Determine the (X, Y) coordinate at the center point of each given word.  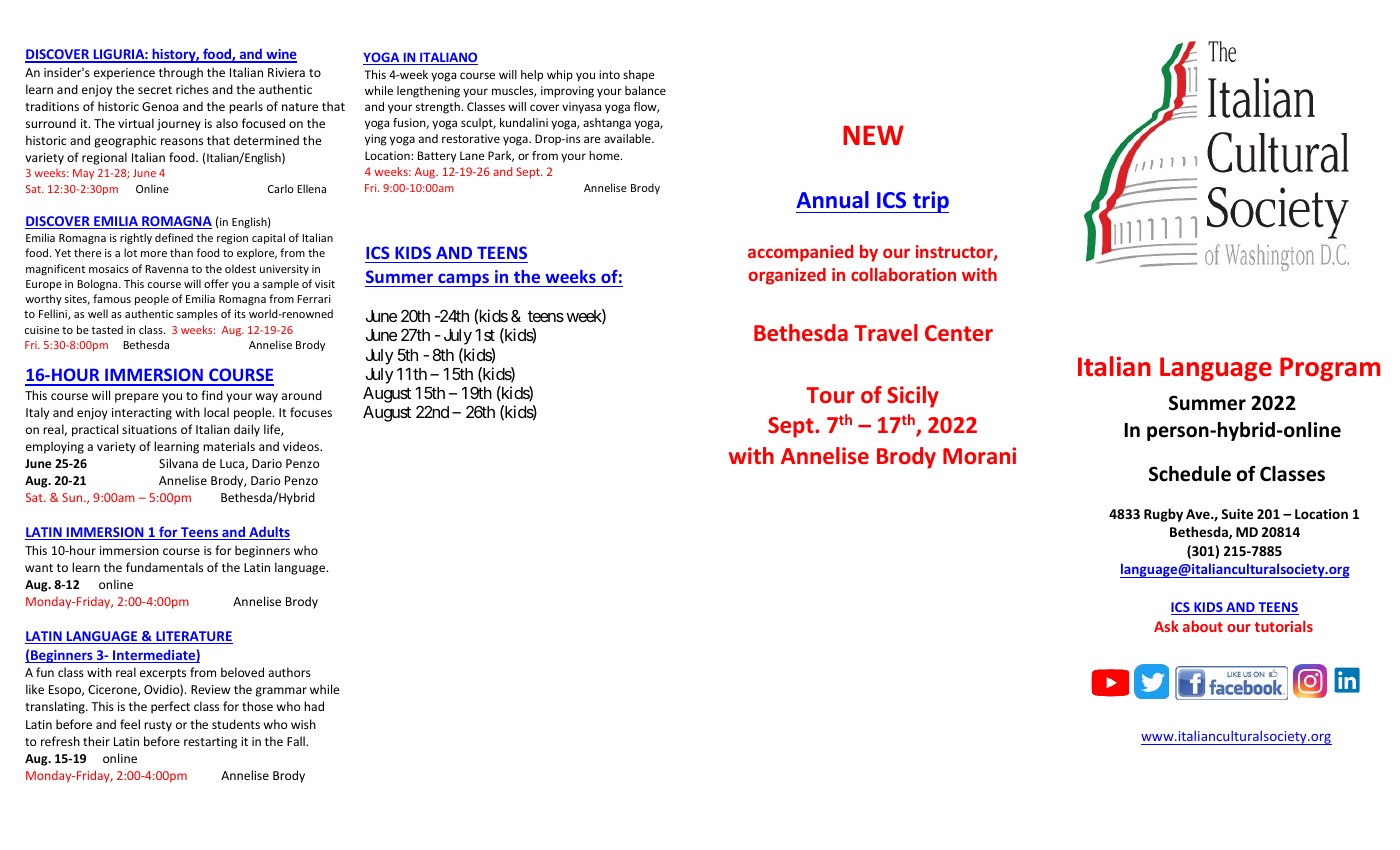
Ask (1166, 626)
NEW (873, 135)
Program (1330, 369)
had (314, 706)
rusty (158, 726)
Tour (830, 395)
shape (639, 76)
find (212, 395)
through (181, 73)
